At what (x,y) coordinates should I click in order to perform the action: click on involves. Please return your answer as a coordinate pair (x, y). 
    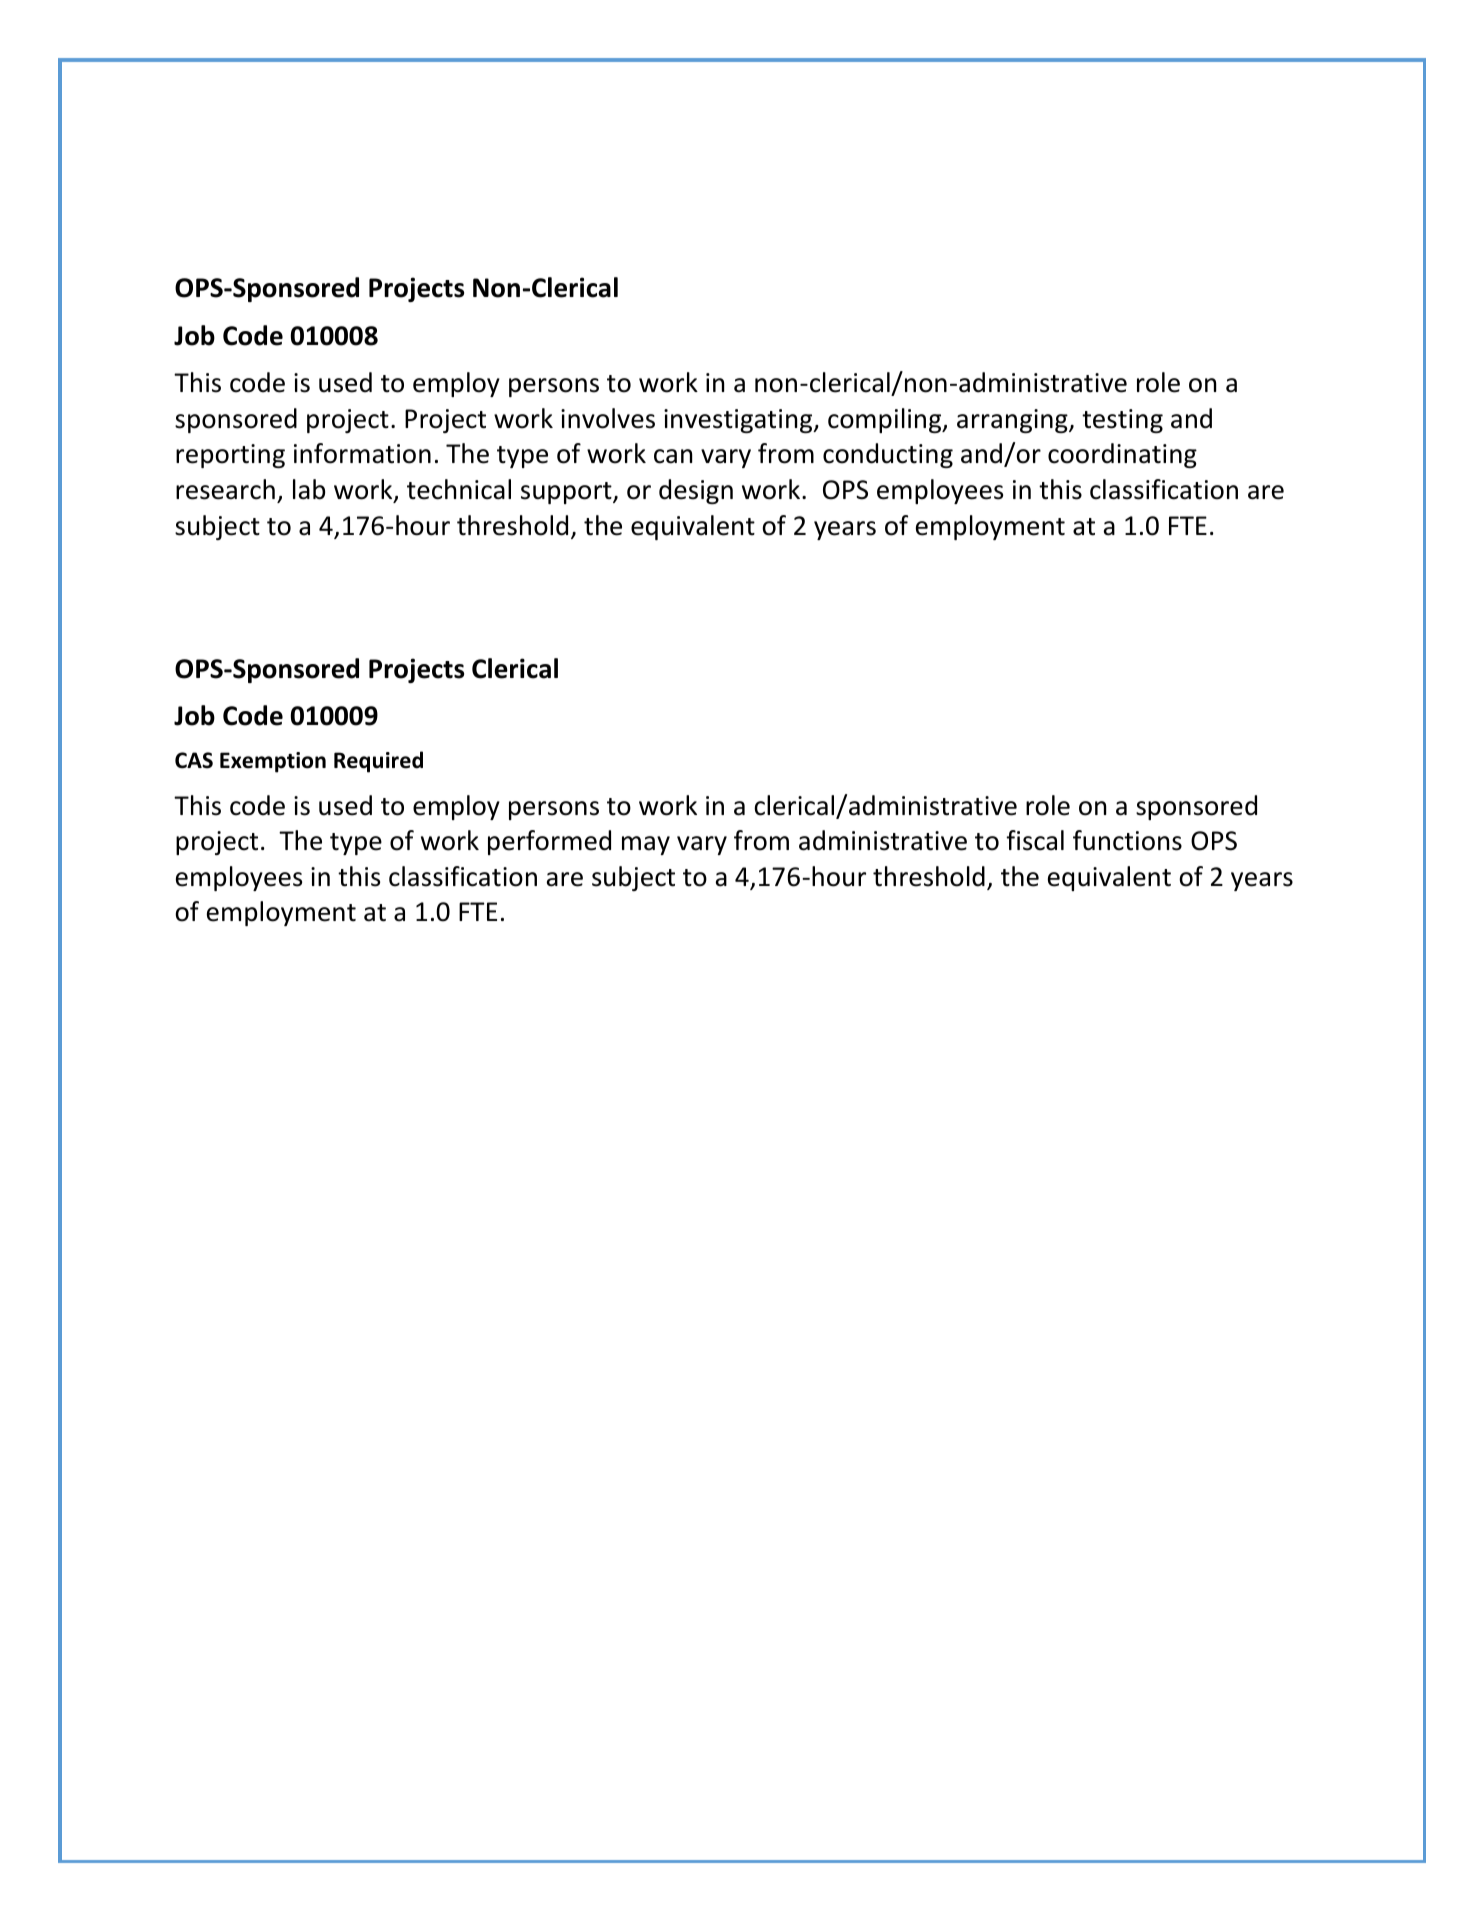
    Looking at the image, I should click on (608, 418).
